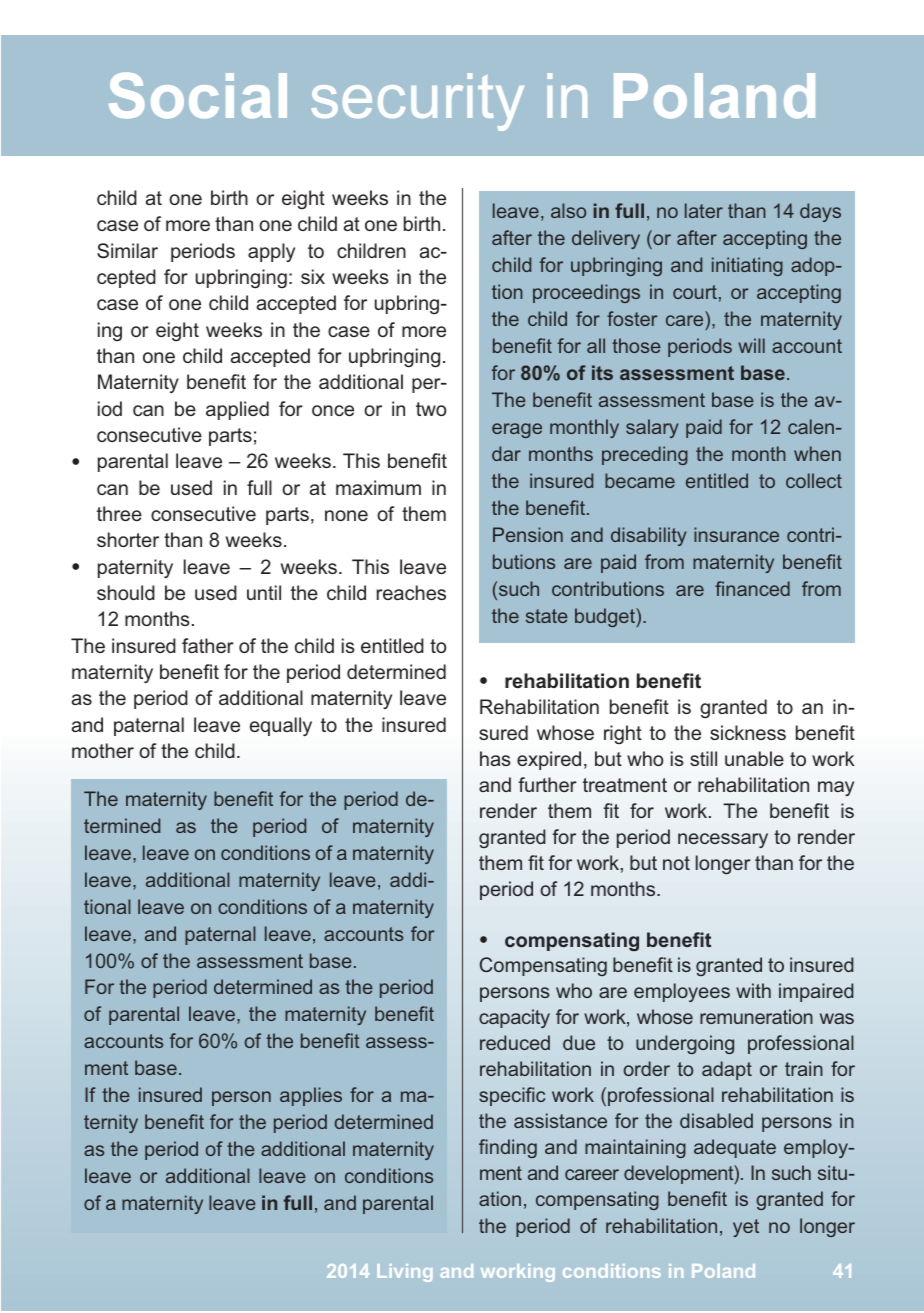 The image size is (924, 1313). I want to click on sickness, so click(748, 732).
